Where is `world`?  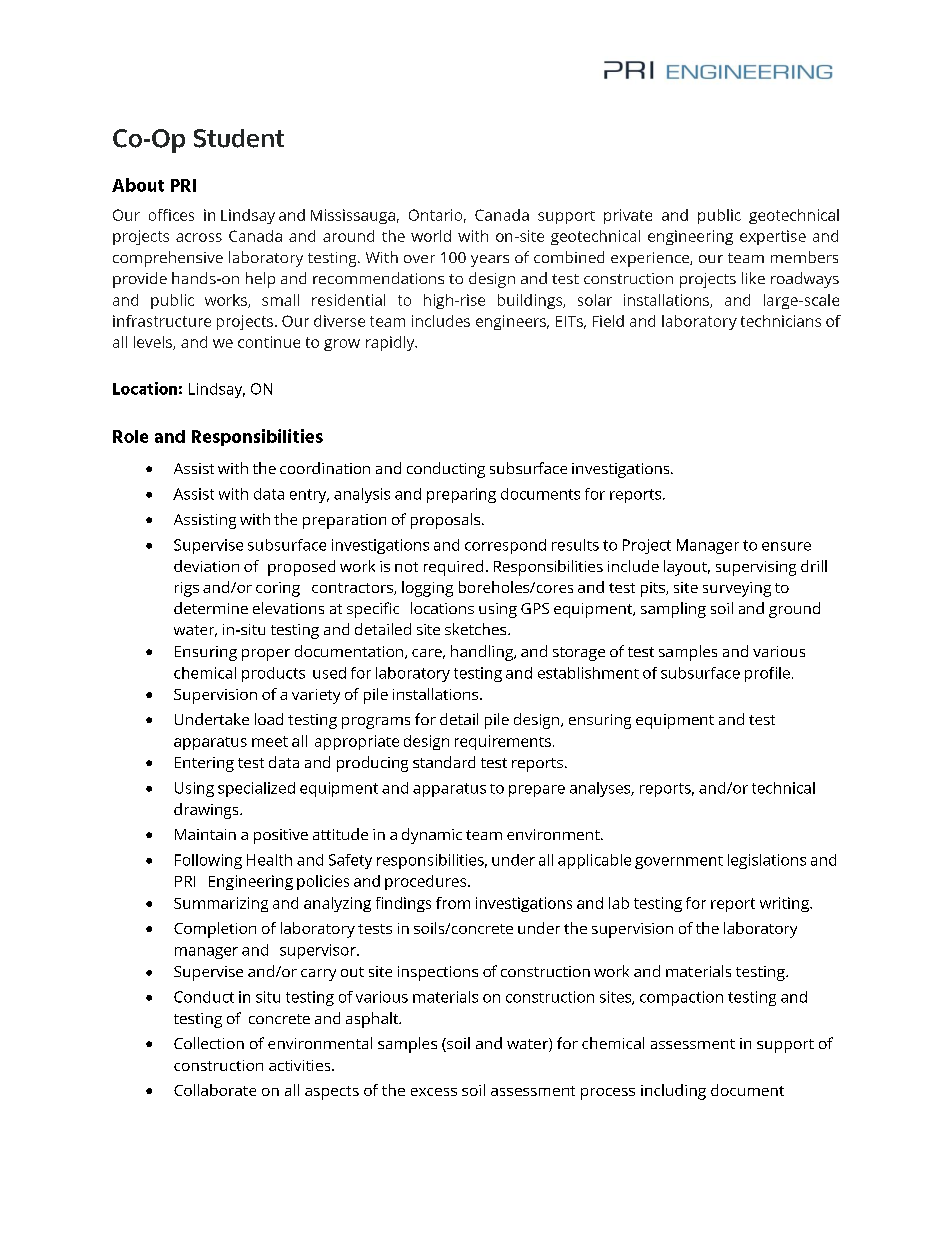 world is located at coordinates (431, 236).
